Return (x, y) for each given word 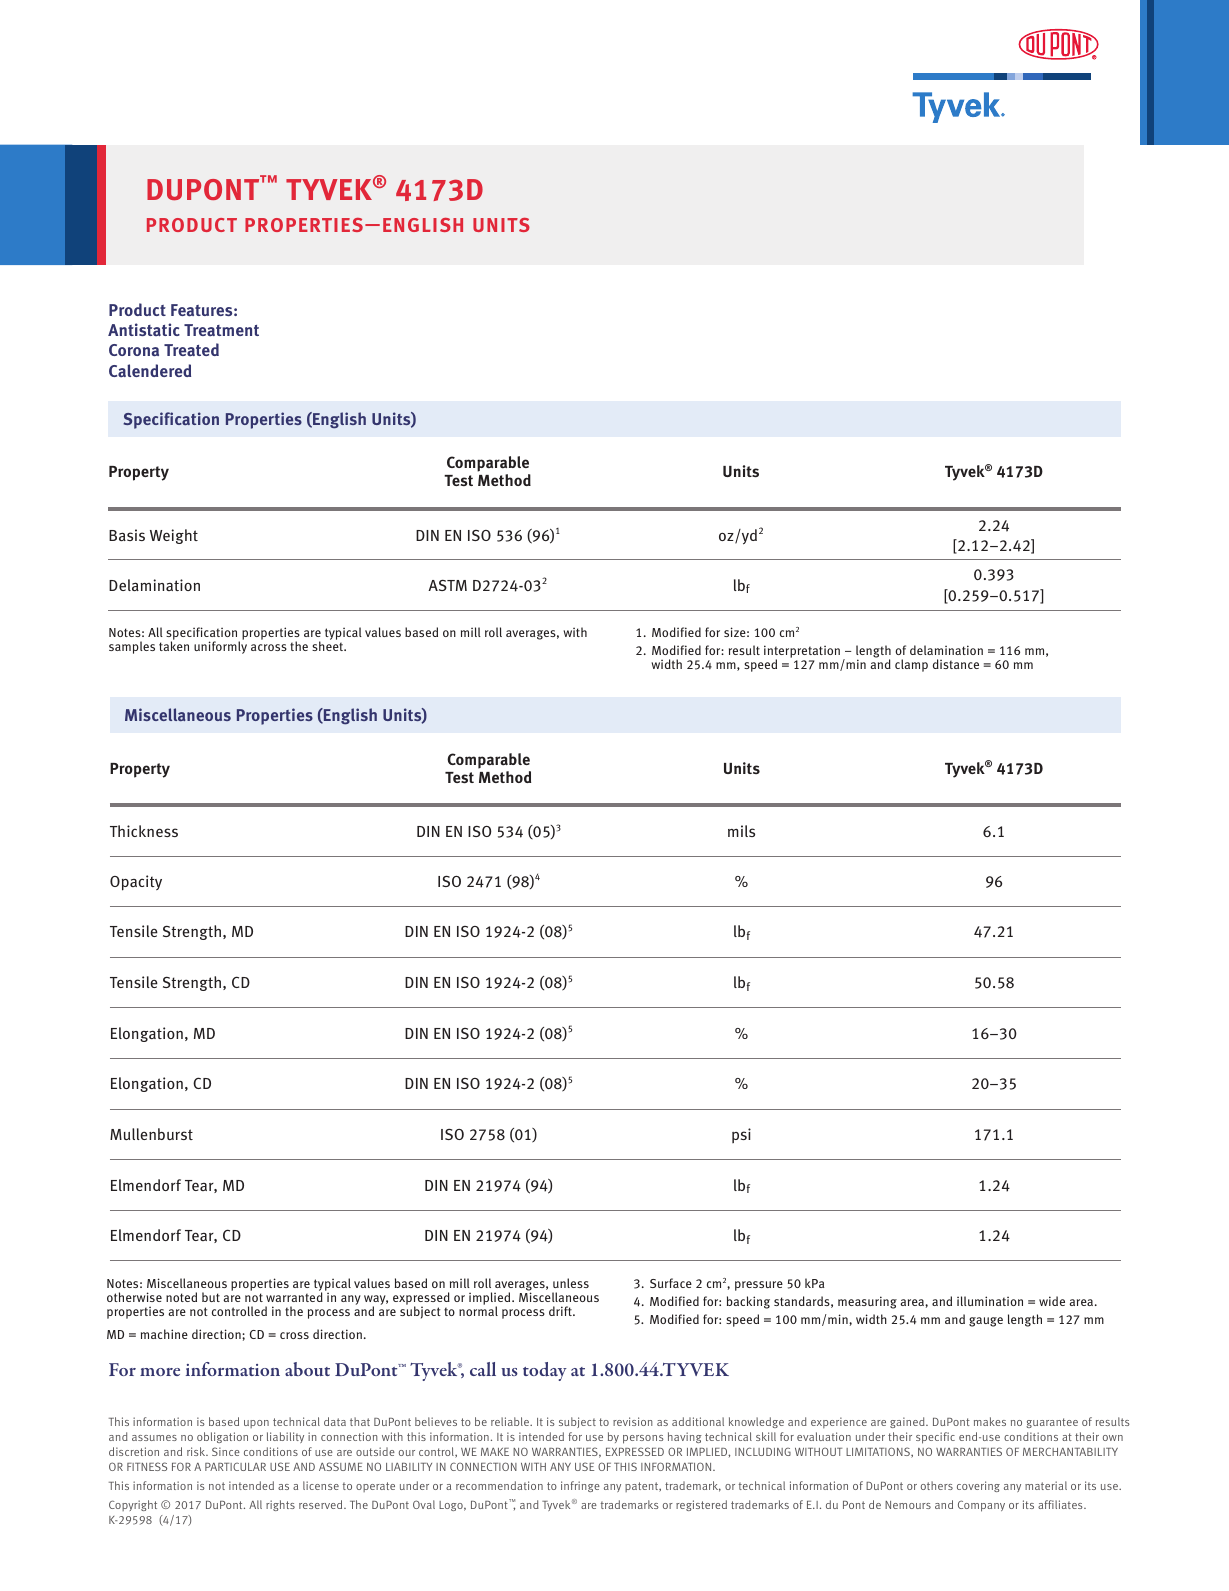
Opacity (136, 883)
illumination (990, 1301)
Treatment (221, 330)
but (211, 1297)
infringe (580, 1486)
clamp (911, 665)
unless (571, 1283)
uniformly (220, 647)
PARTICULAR (235, 1466)
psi (741, 1135)
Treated (191, 350)
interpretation (802, 653)
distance (956, 664)
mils (741, 831)
